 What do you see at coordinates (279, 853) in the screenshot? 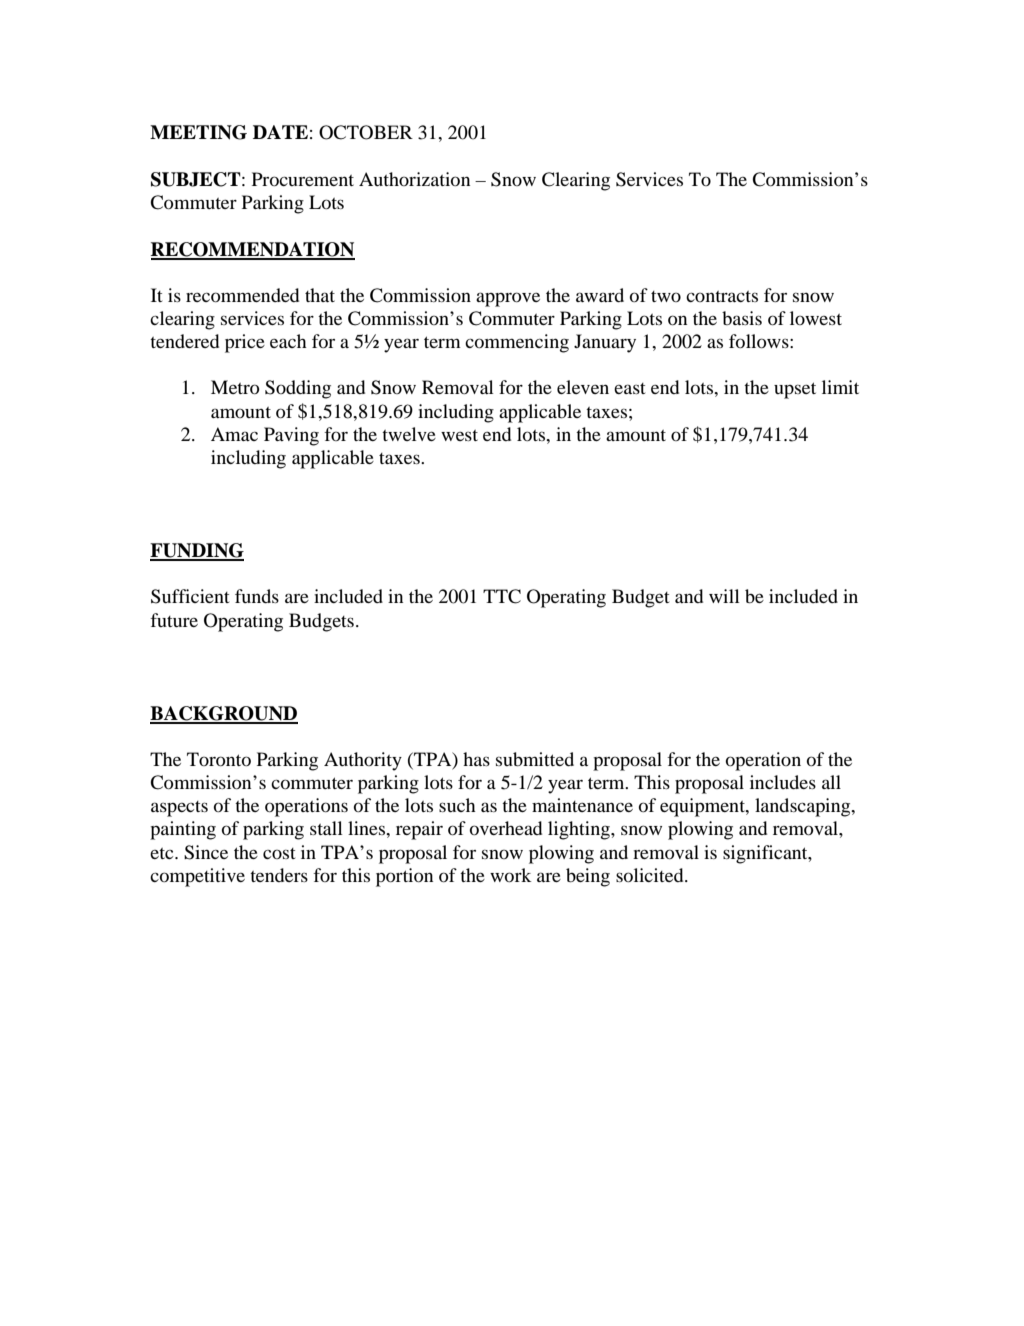
I see `cost` at bounding box center [279, 853].
